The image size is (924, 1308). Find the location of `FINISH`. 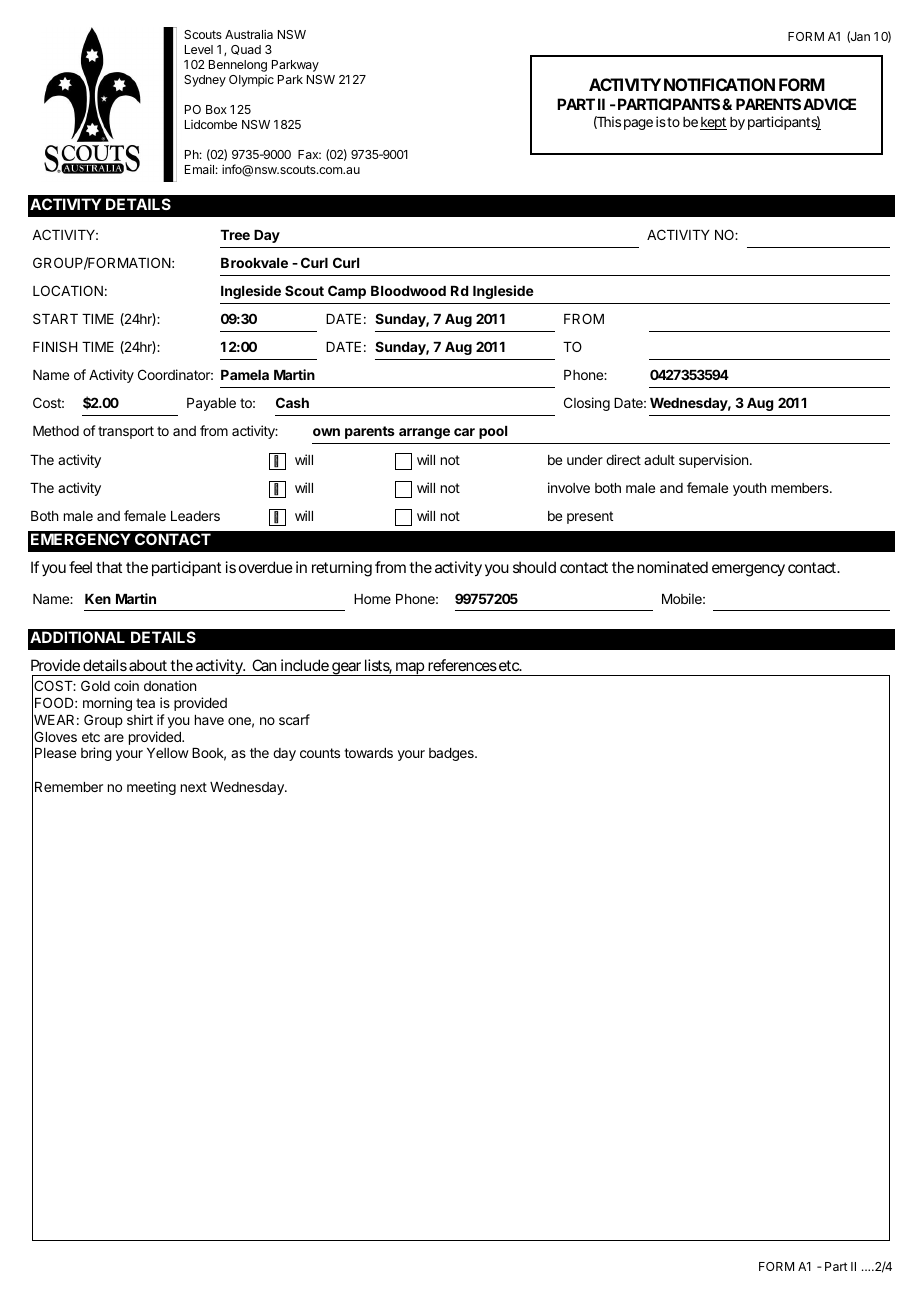

FINISH is located at coordinates (55, 346).
